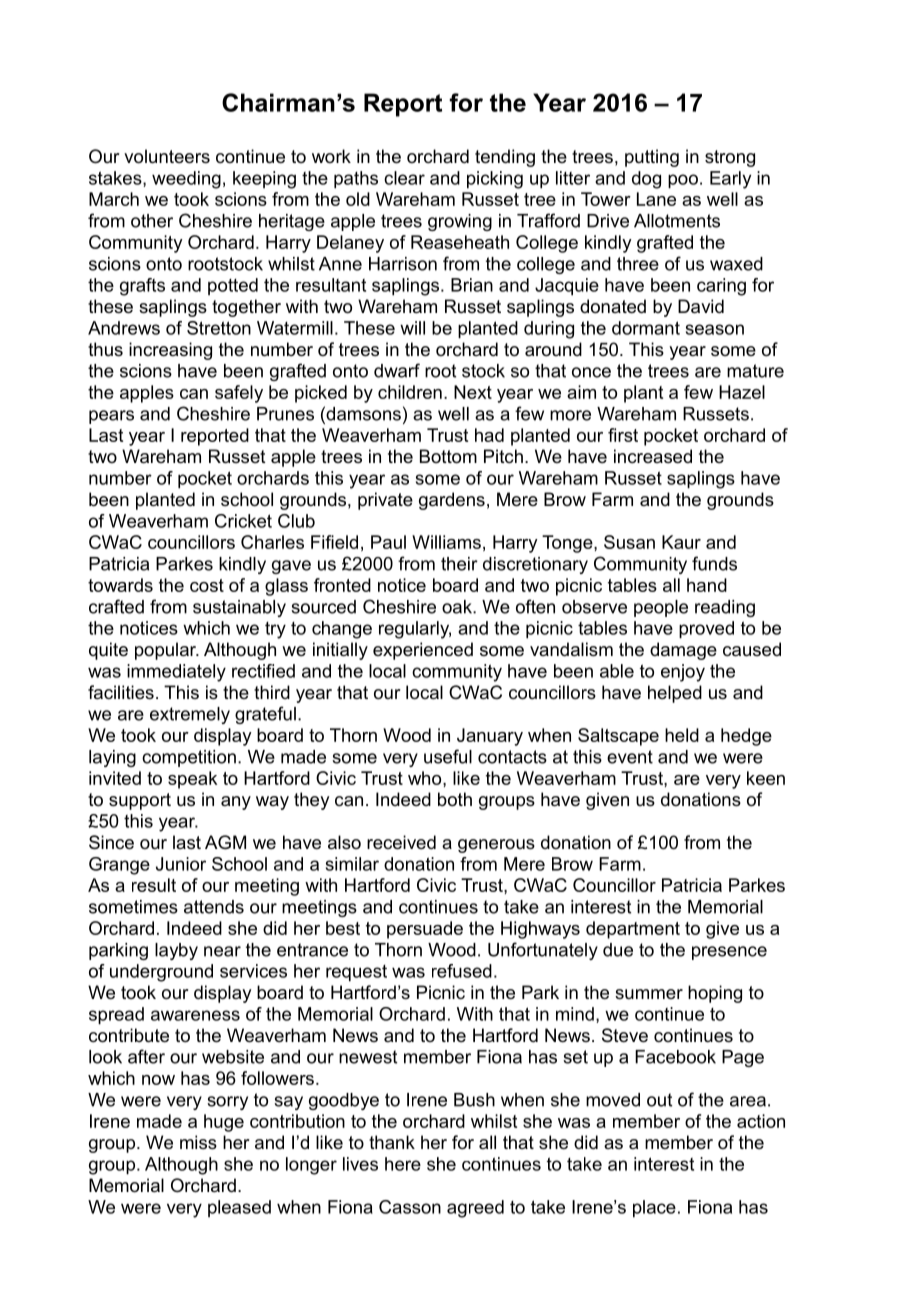 This screenshot has height=1308, width=924. What do you see at coordinates (186, 180) in the screenshot?
I see `weeding` at bounding box center [186, 180].
